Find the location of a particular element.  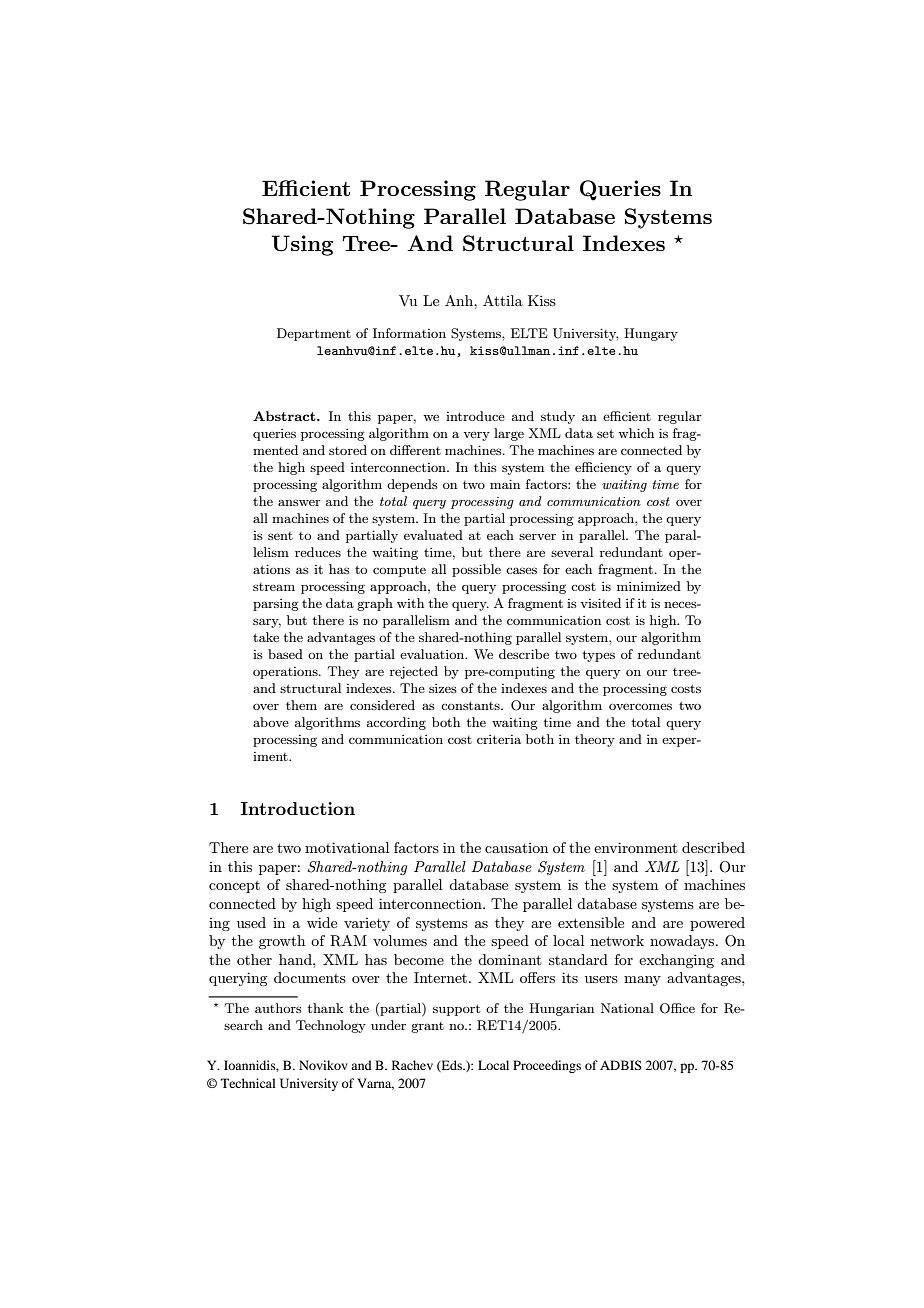

Using is located at coordinates (302, 245).
